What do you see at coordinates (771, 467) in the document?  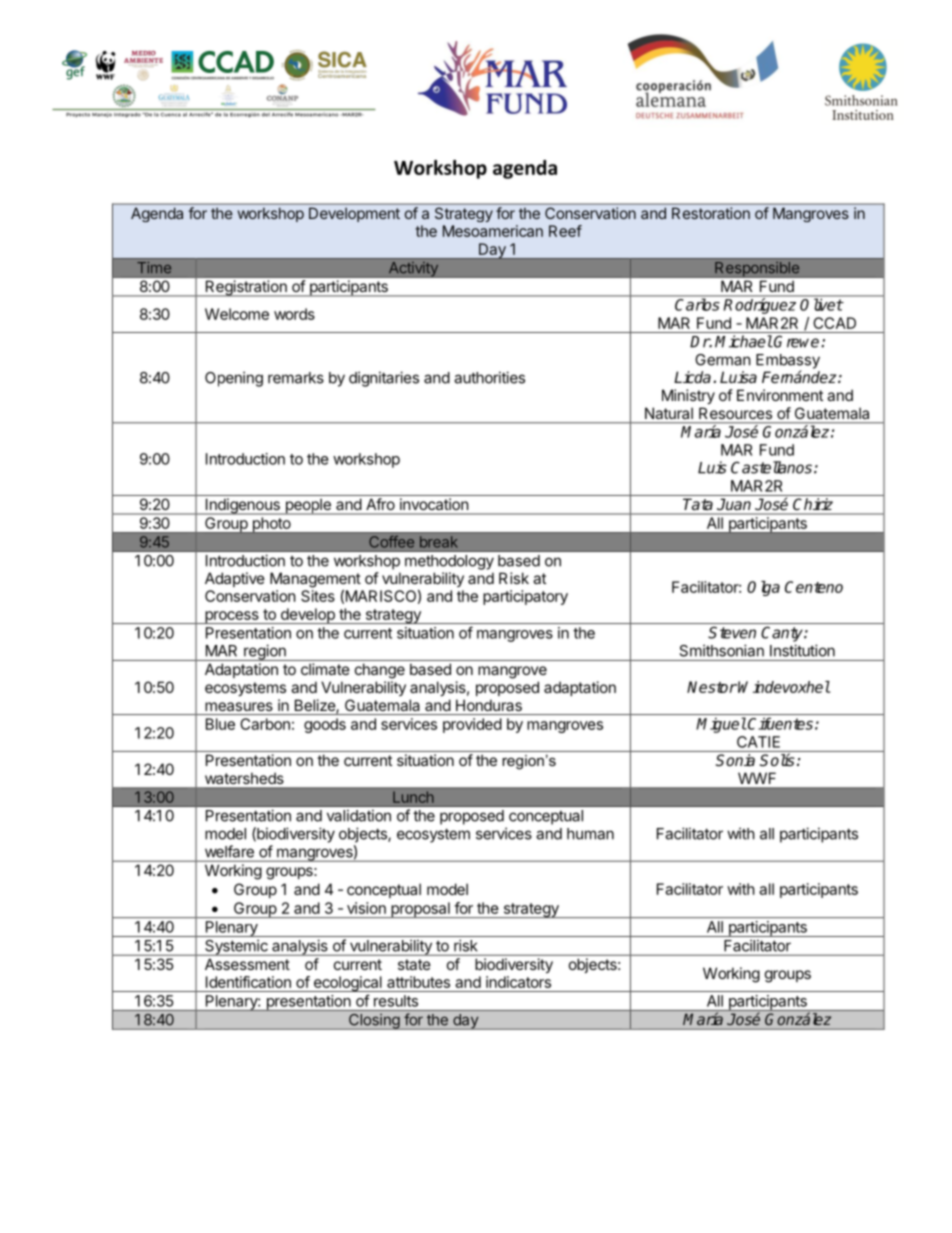 I see `Castellanos` at bounding box center [771, 467].
